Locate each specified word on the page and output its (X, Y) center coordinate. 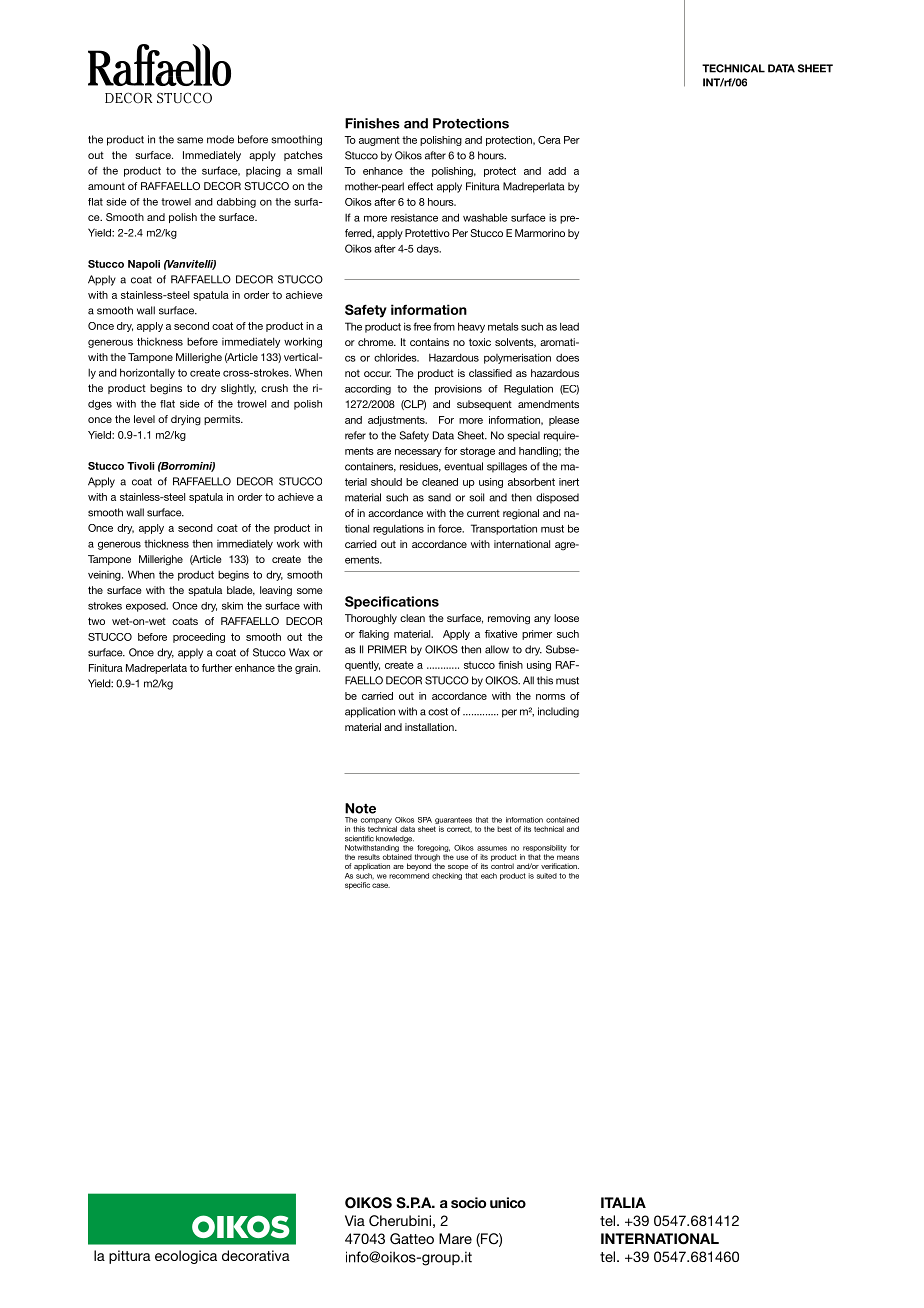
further (217, 668)
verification (560, 866)
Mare (455, 1238)
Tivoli (140, 466)
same (190, 140)
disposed (557, 498)
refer (355, 435)
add (557, 171)
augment (379, 141)
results (369, 857)
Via (355, 1220)
